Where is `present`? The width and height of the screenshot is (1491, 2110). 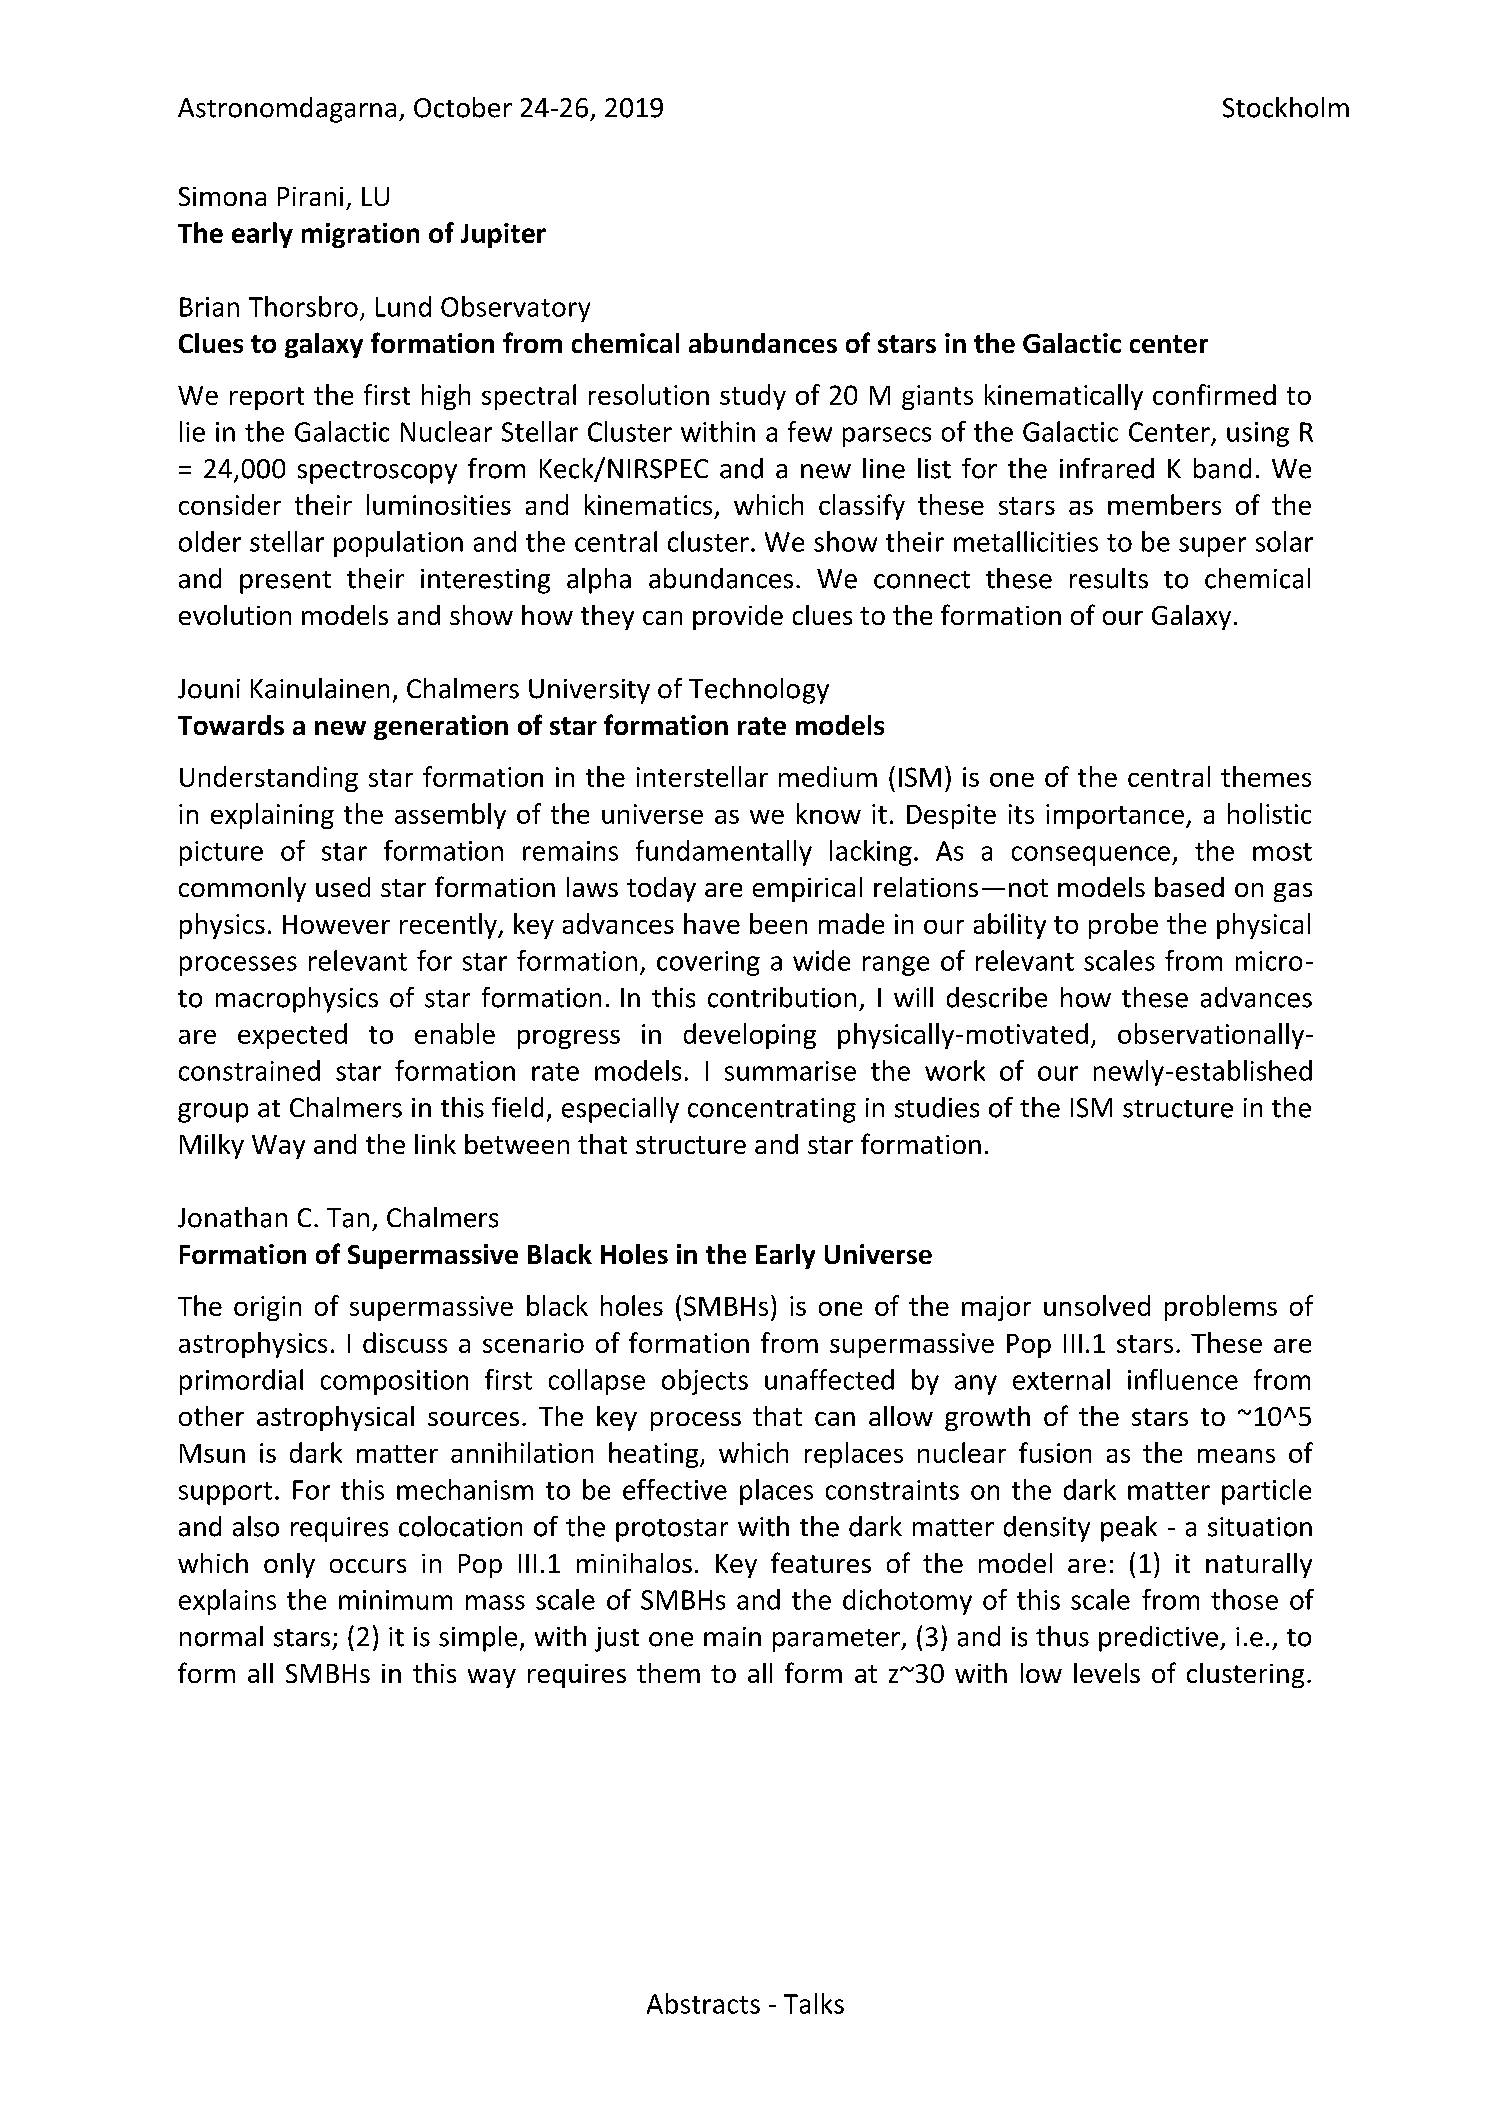 present is located at coordinates (285, 582).
